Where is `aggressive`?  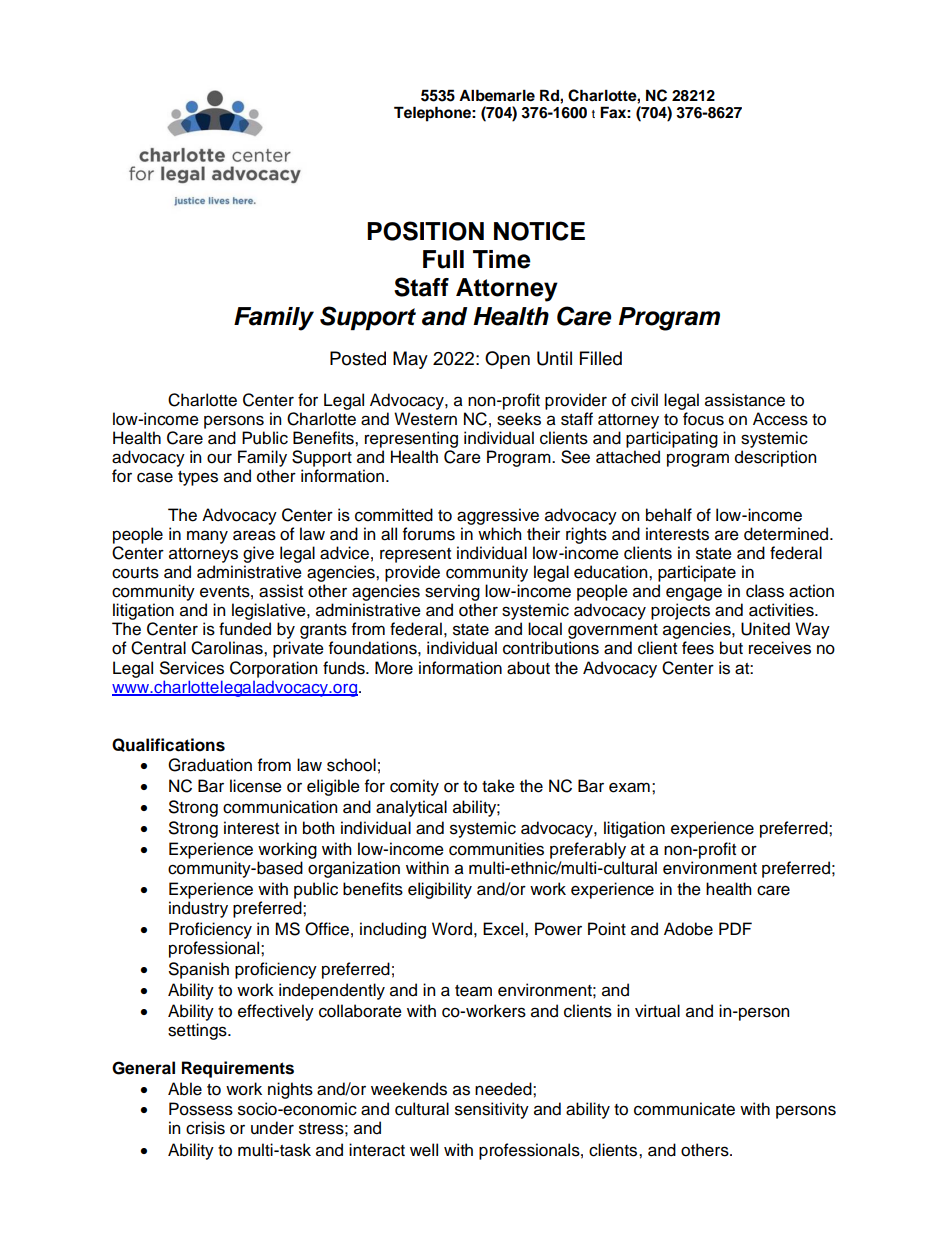
aggressive is located at coordinates (498, 516).
